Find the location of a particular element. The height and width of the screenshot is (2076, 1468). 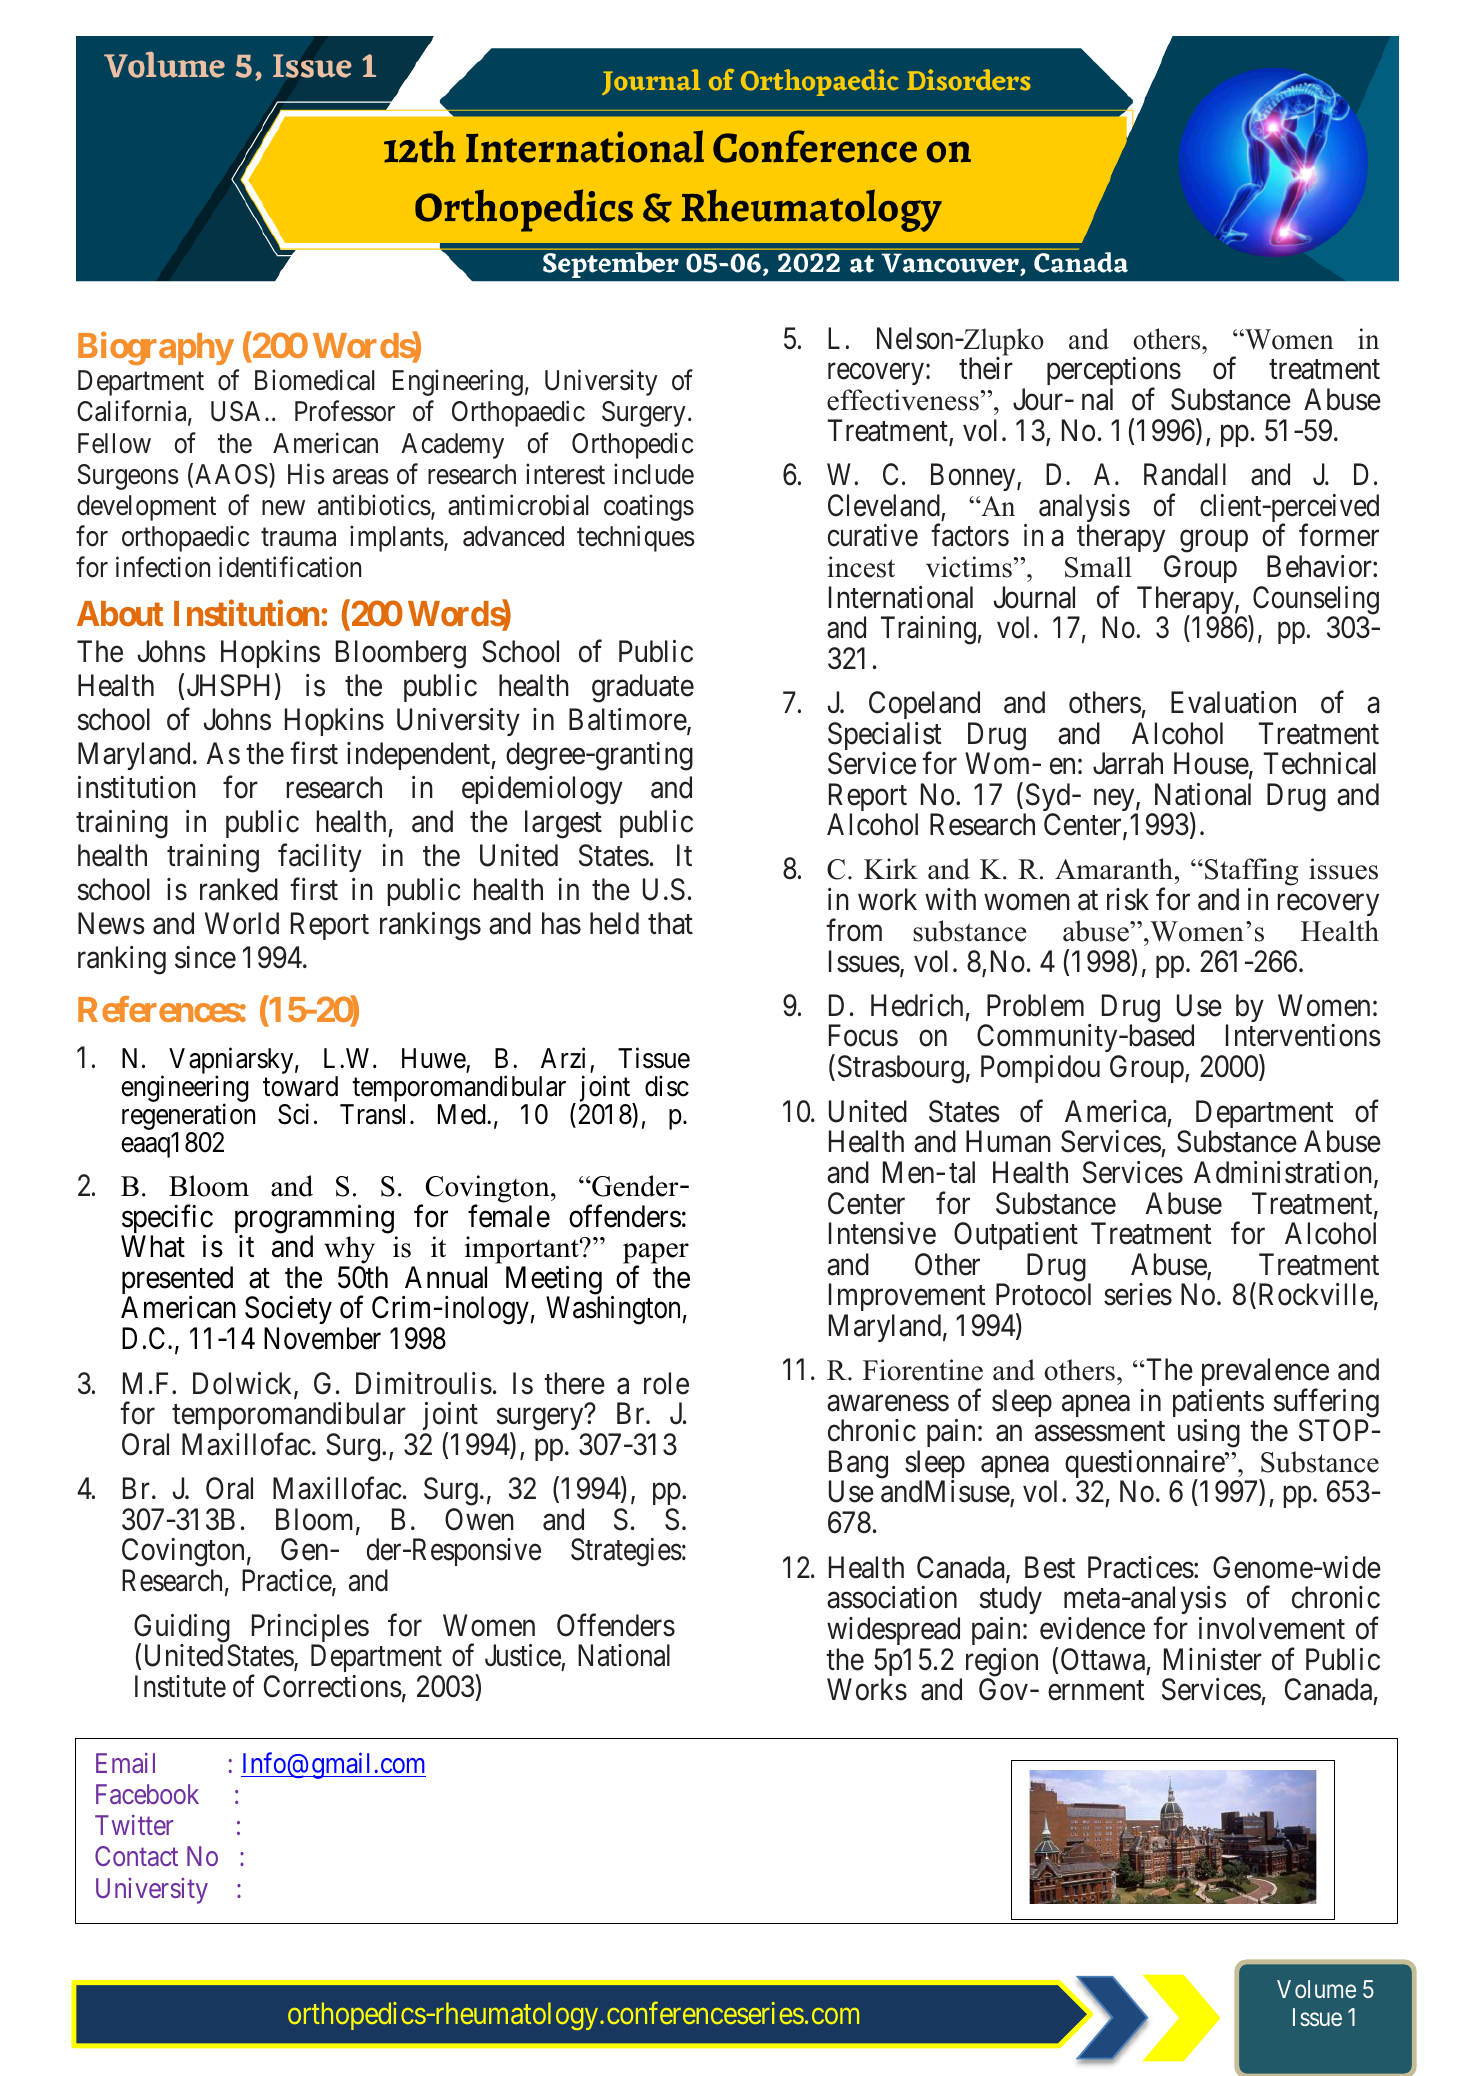

disc is located at coordinates (667, 1086).
